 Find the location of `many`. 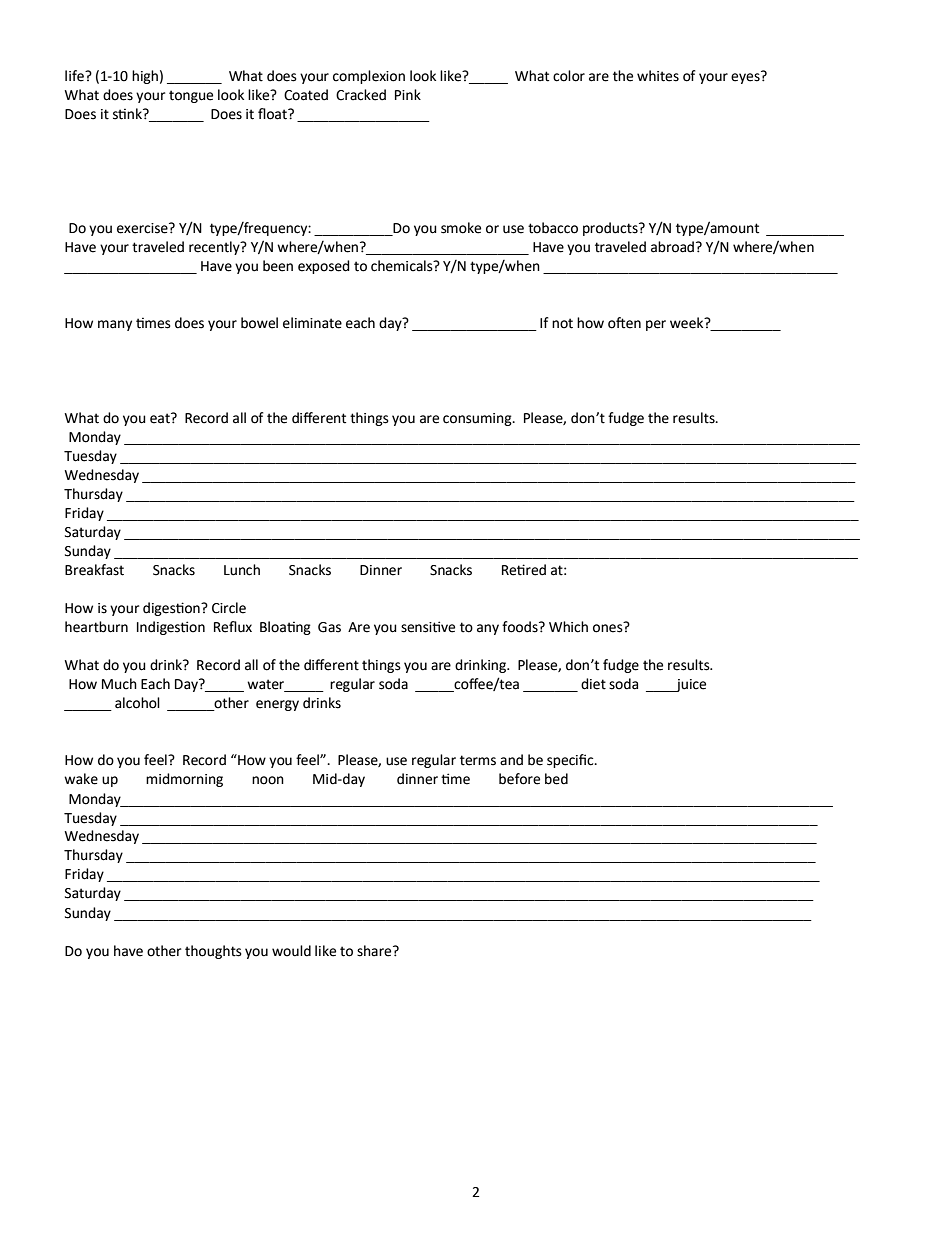

many is located at coordinates (115, 325).
